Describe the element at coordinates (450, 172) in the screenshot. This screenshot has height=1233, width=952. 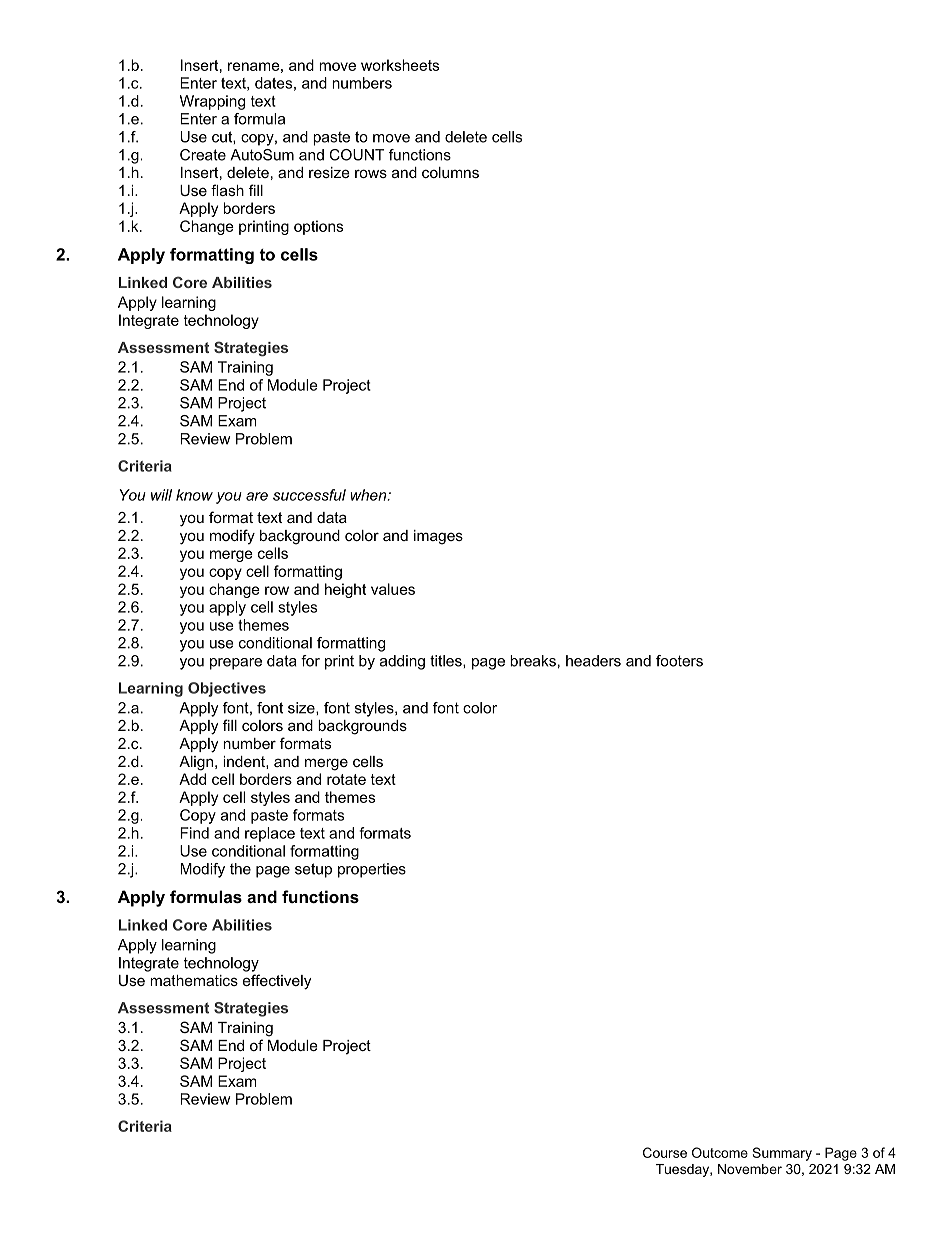
I see `columns` at that location.
